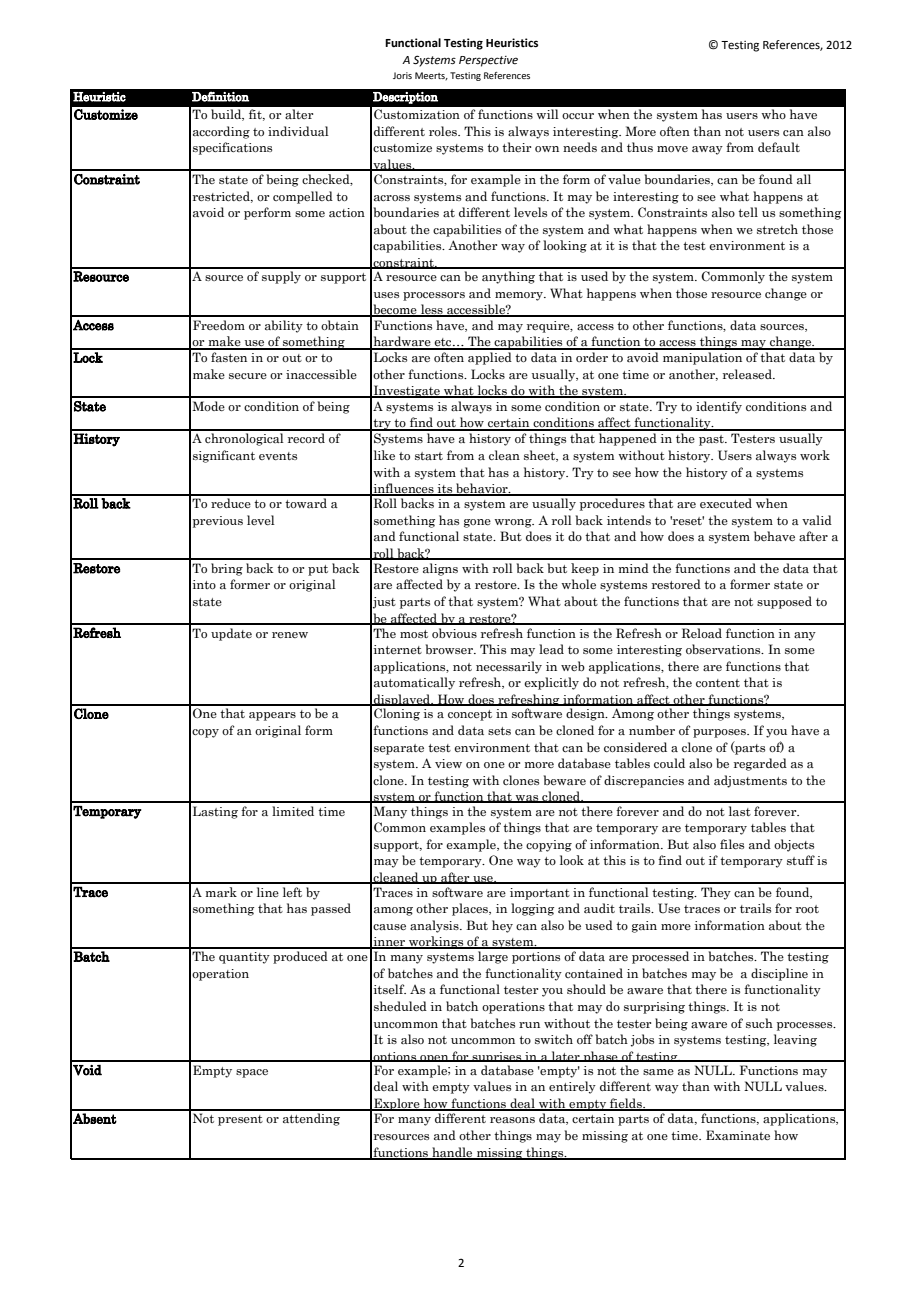  Describe the element at coordinates (488, 61) in the screenshot. I see `Perspective` at that location.
